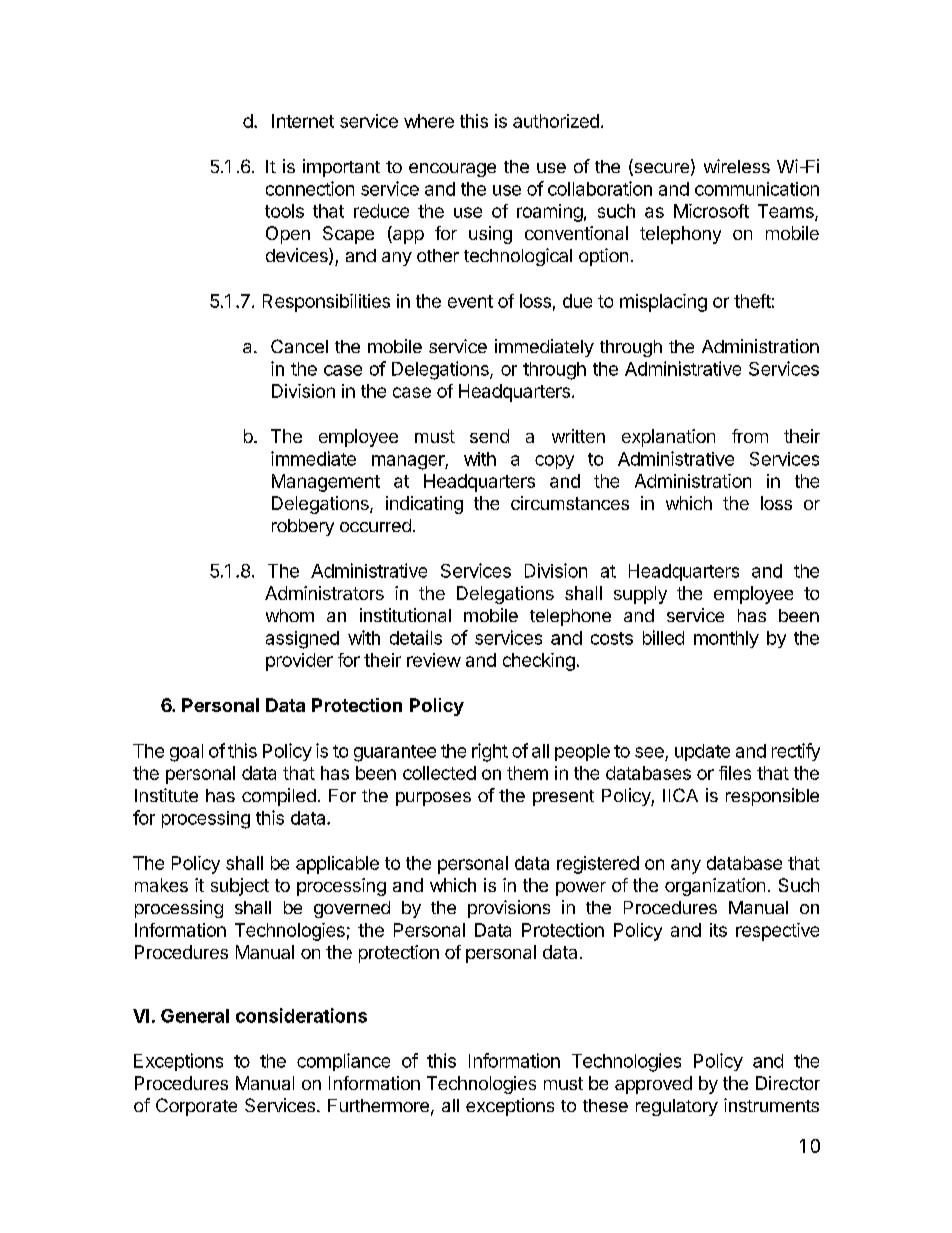  I want to click on compiled, so click(279, 797).
